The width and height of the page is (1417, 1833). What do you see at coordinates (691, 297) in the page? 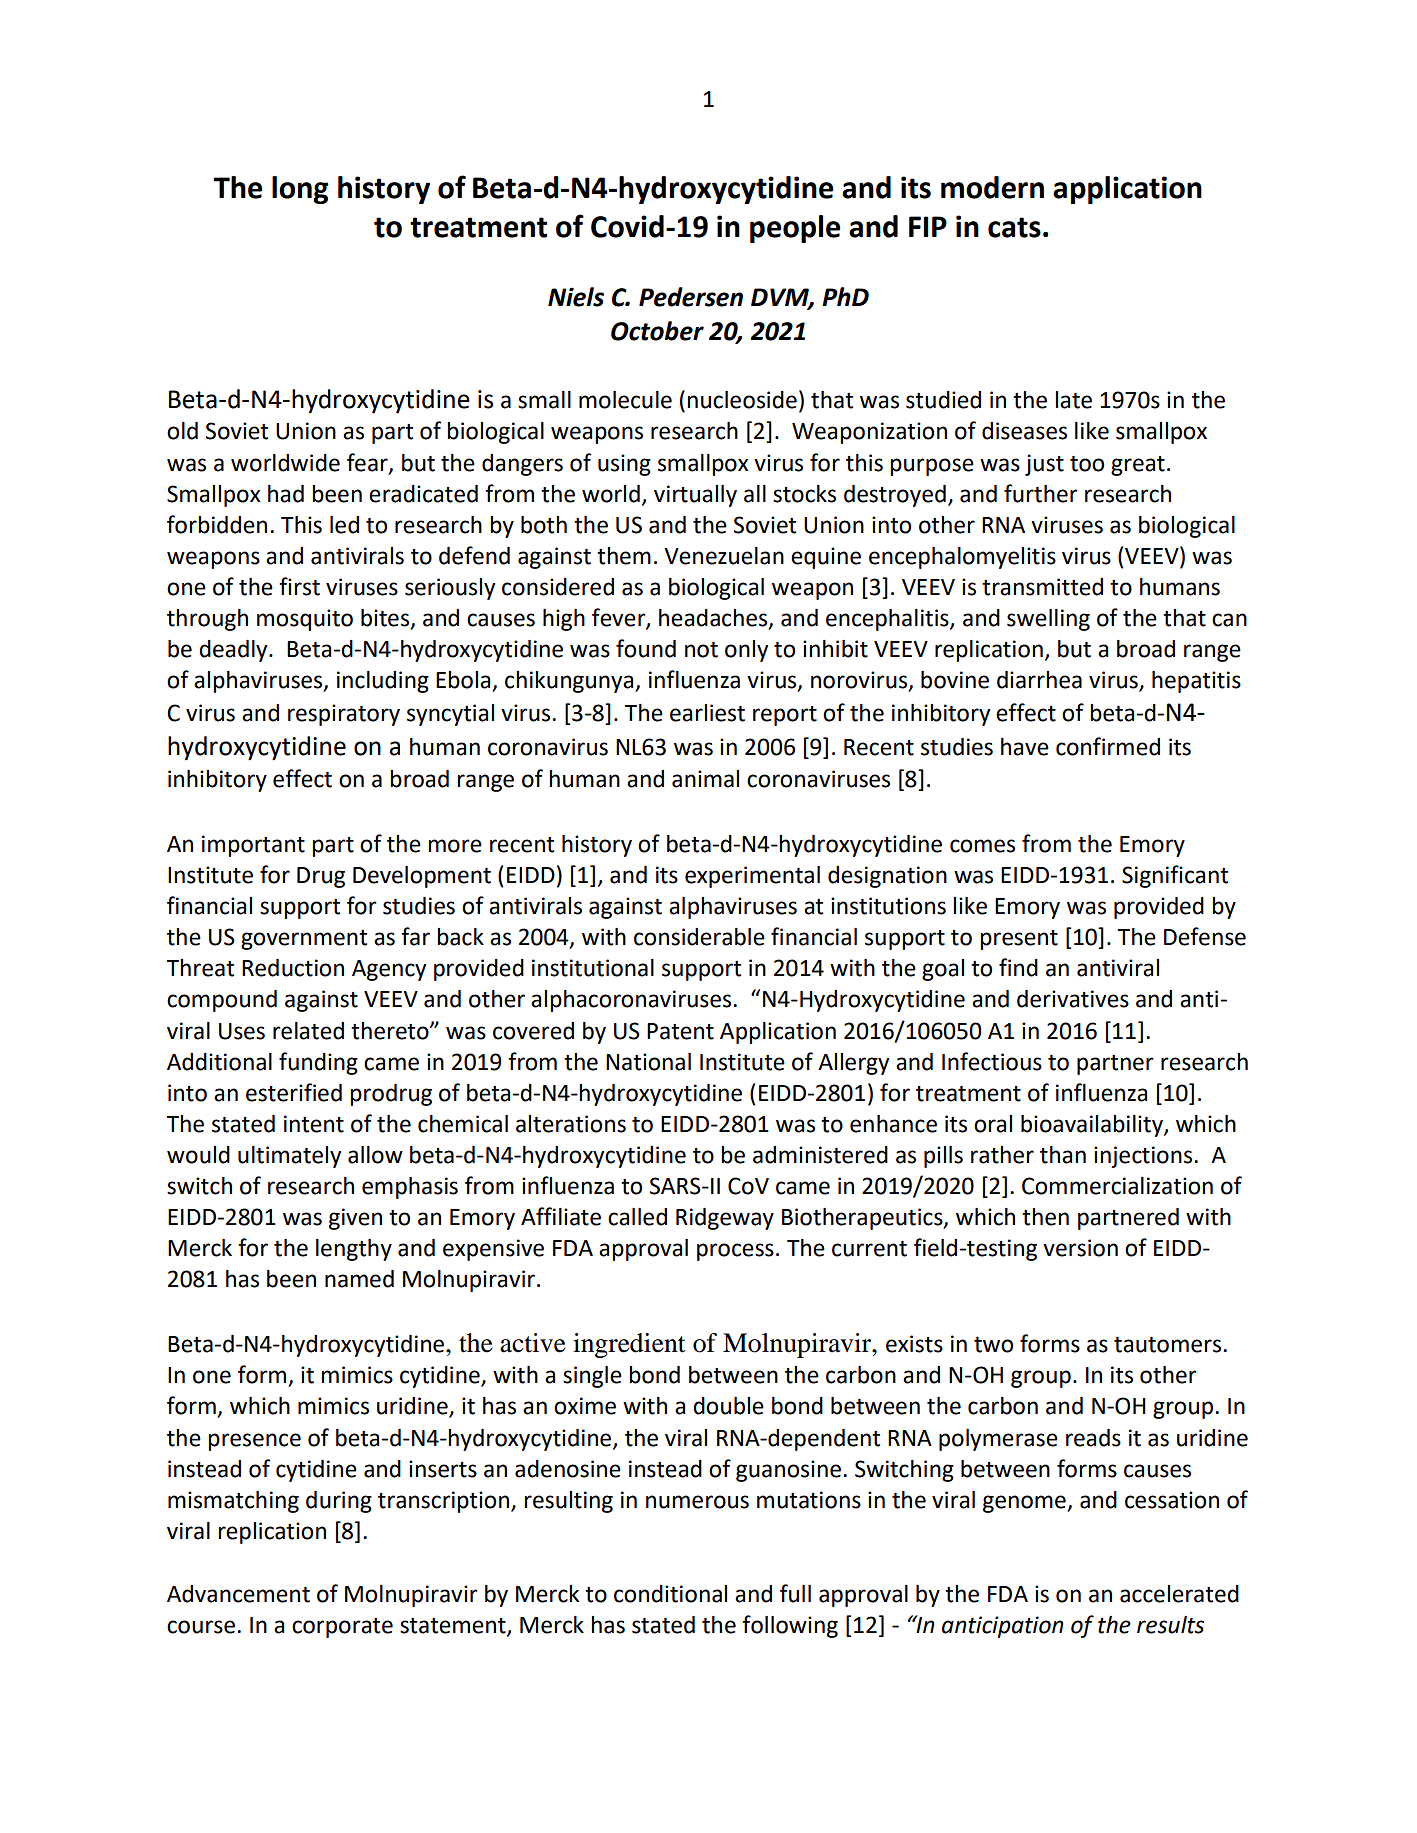
I see `Pedersen` at bounding box center [691, 297].
